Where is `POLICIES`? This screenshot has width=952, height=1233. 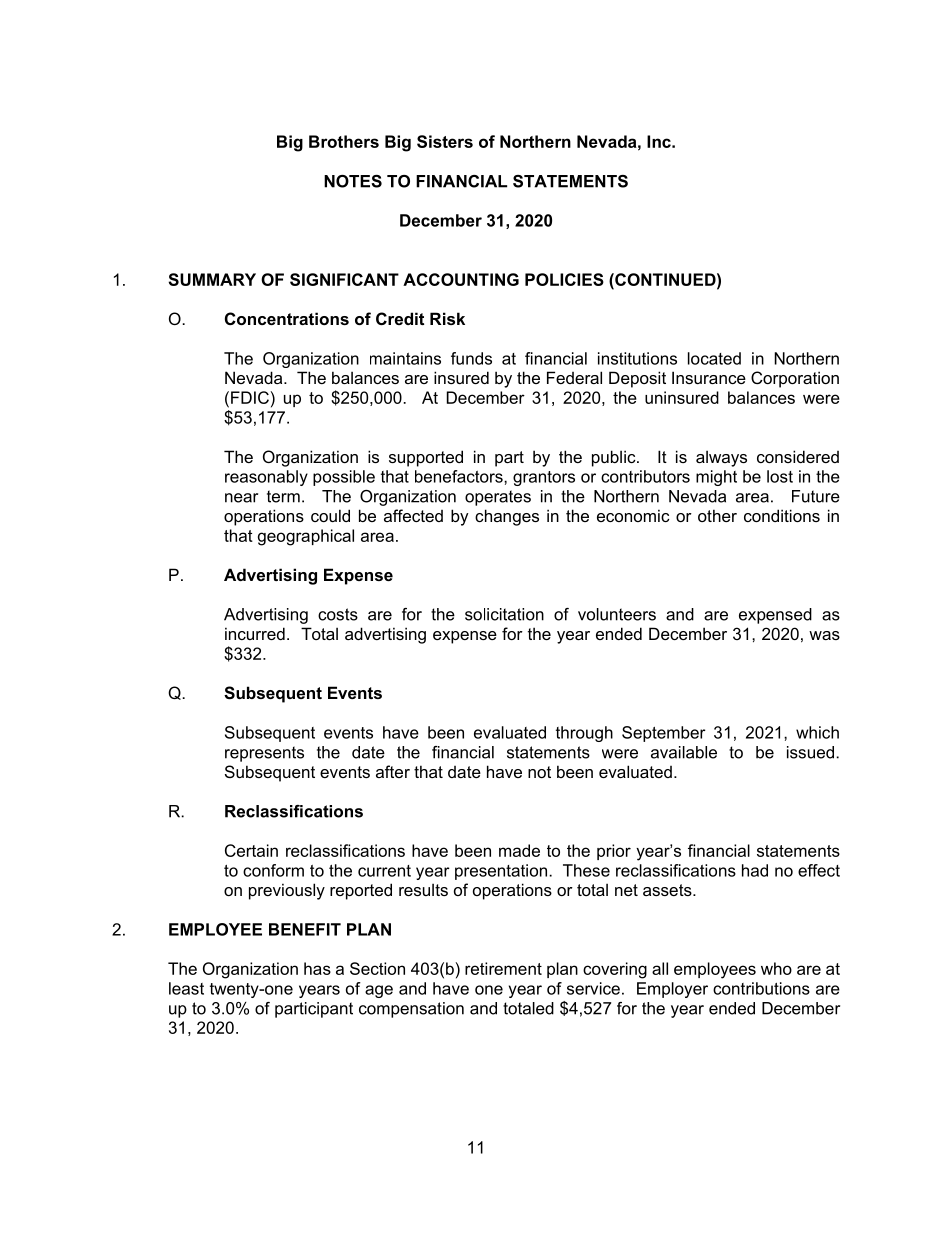 POLICIES is located at coordinates (564, 279).
